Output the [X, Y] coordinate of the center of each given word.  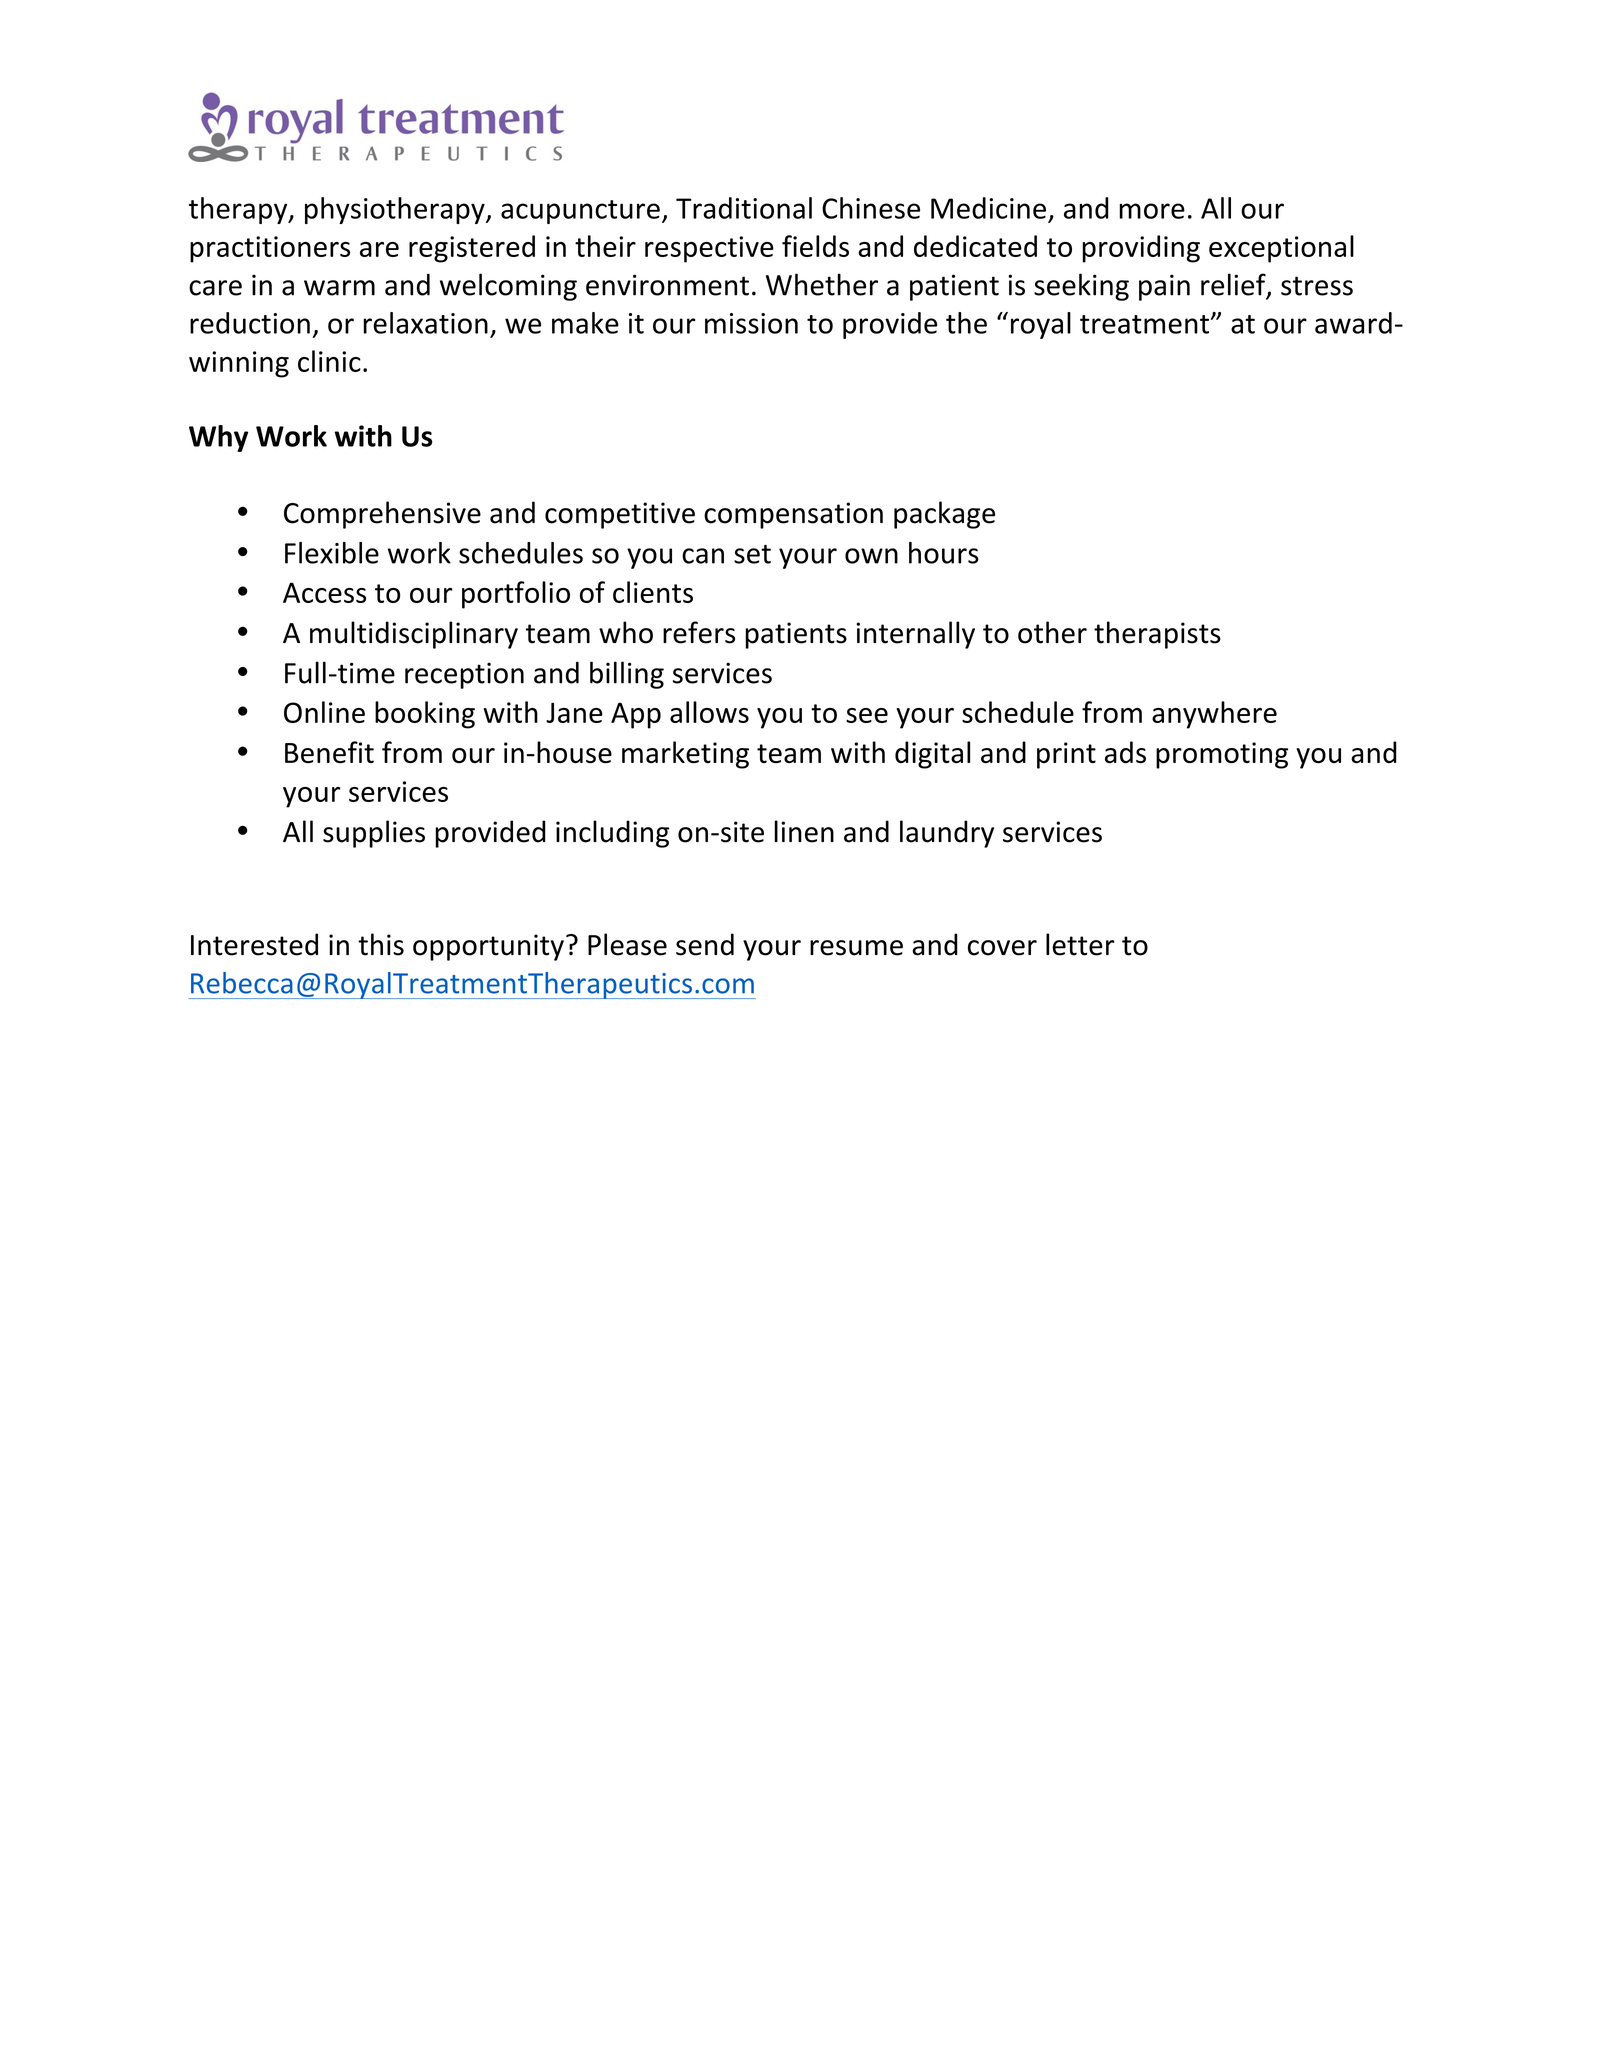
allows [709, 712]
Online [324, 712]
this [381, 944]
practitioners [270, 249]
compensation [793, 515]
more [1152, 211]
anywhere [1214, 715]
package [944, 515]
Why [218, 438]
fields [815, 246]
